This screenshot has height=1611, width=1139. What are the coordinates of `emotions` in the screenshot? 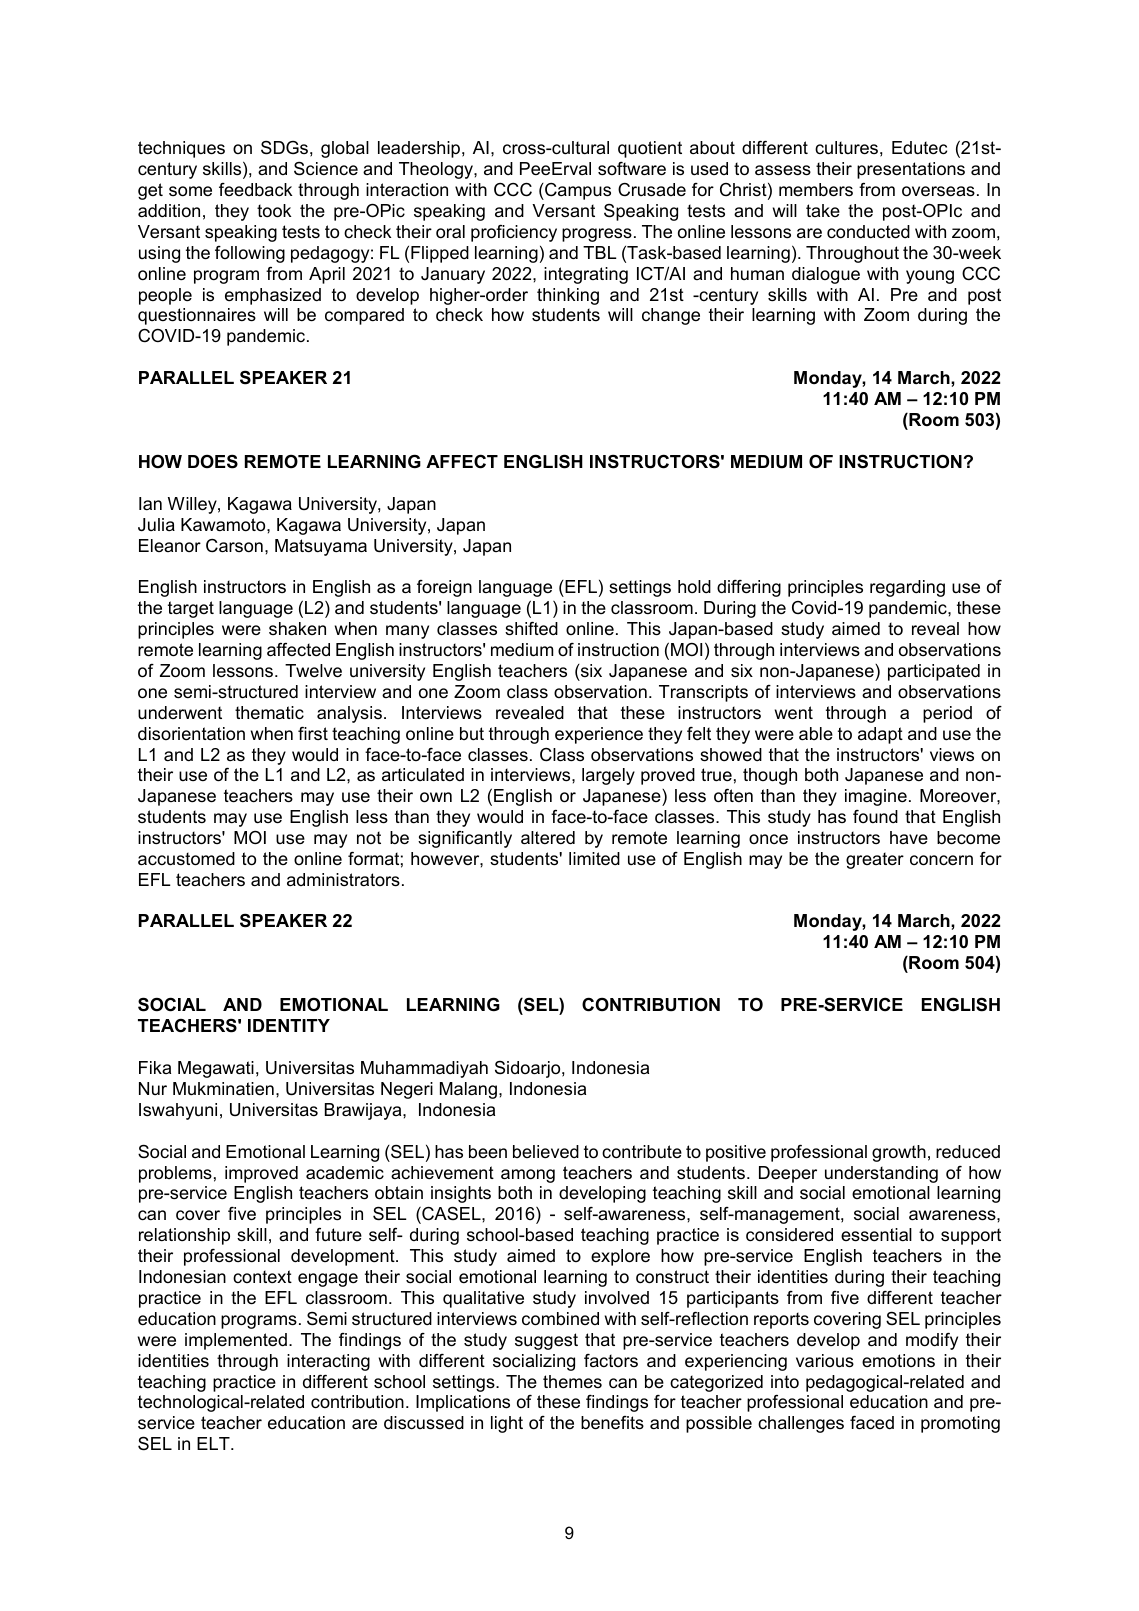 It's located at (898, 1360).
